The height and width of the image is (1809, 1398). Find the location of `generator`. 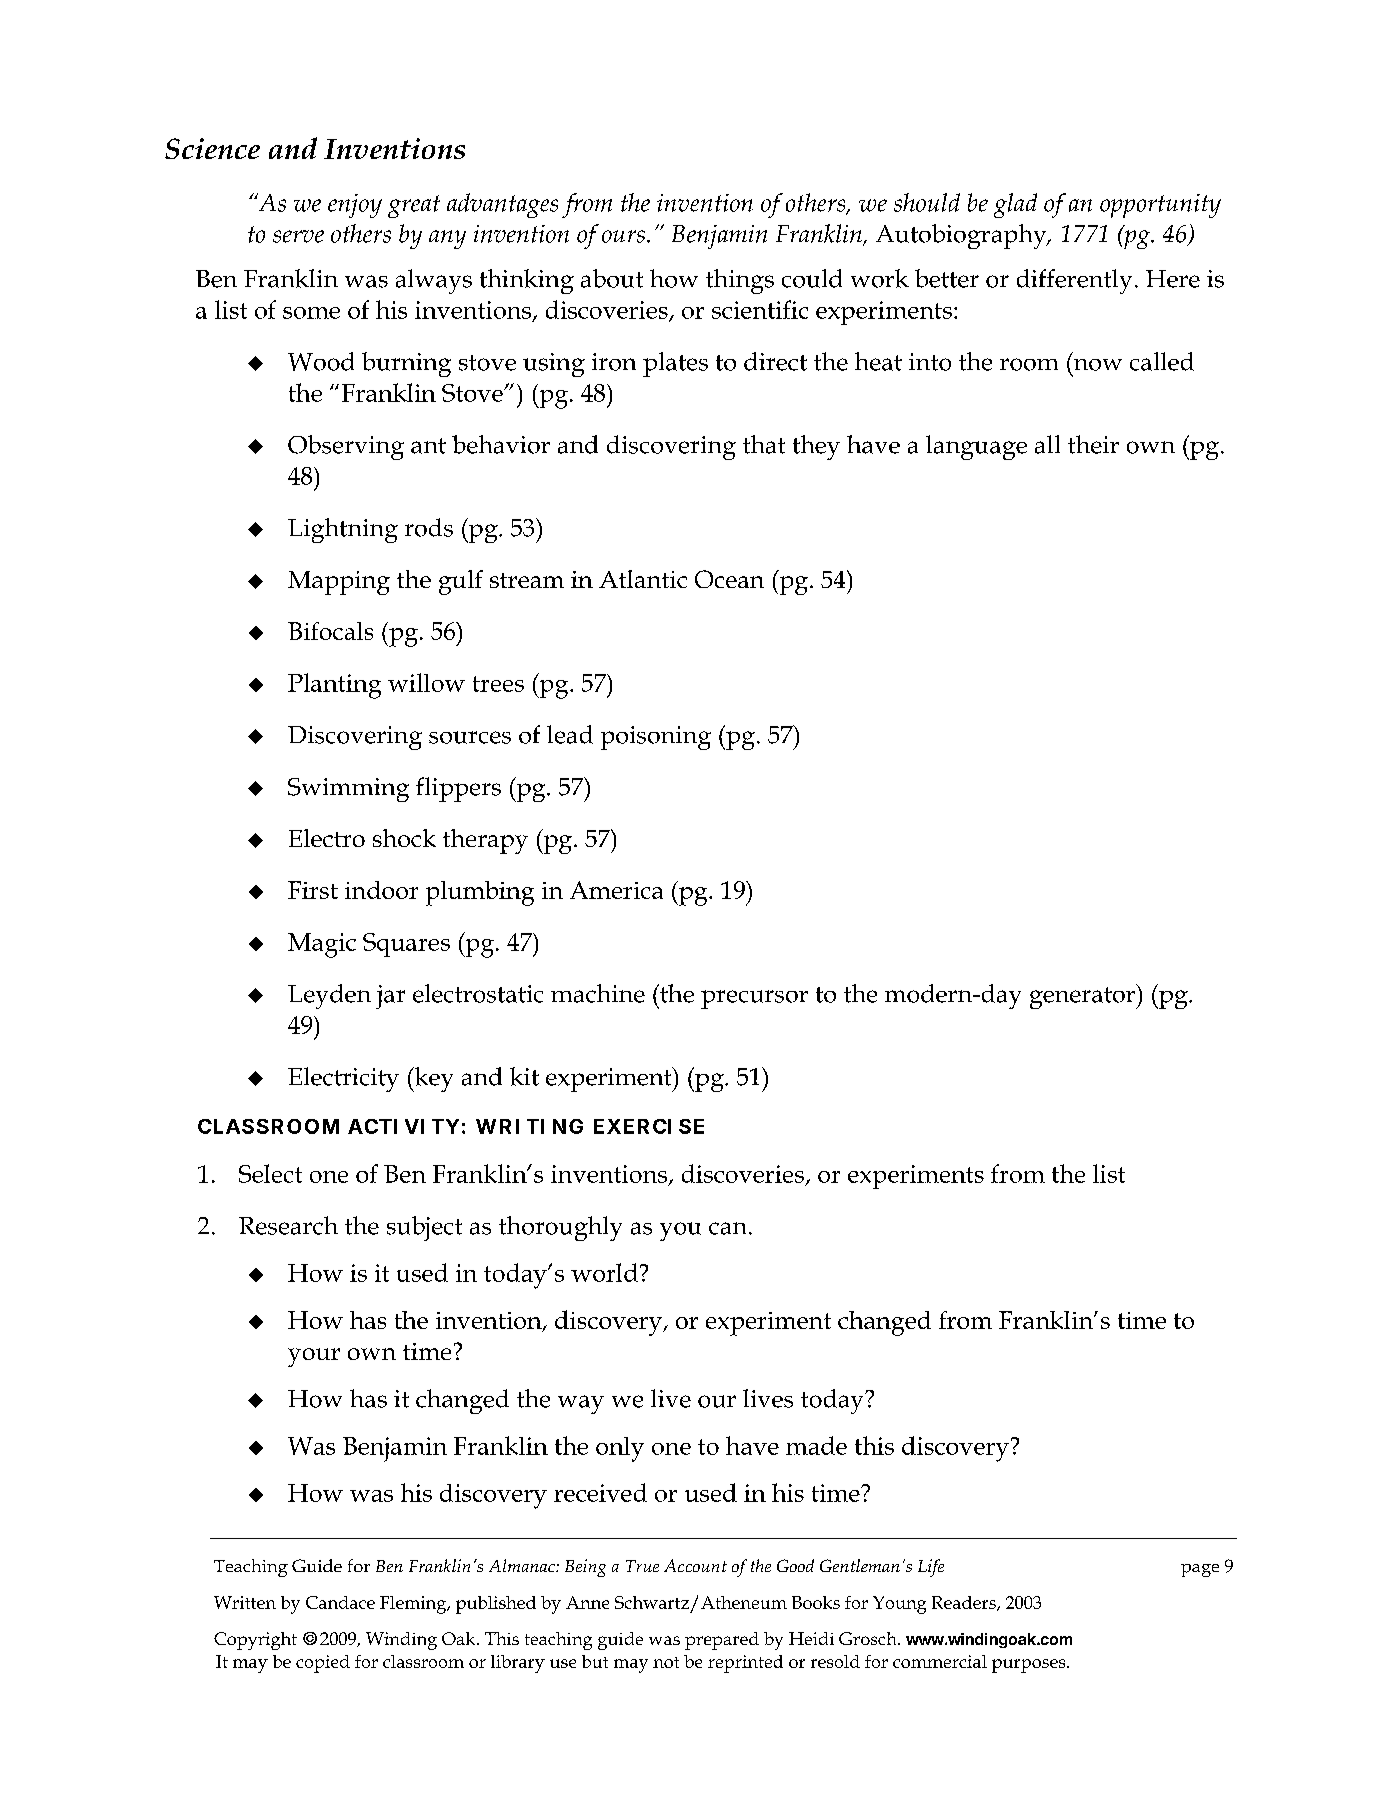

generator is located at coordinates (1084, 996).
